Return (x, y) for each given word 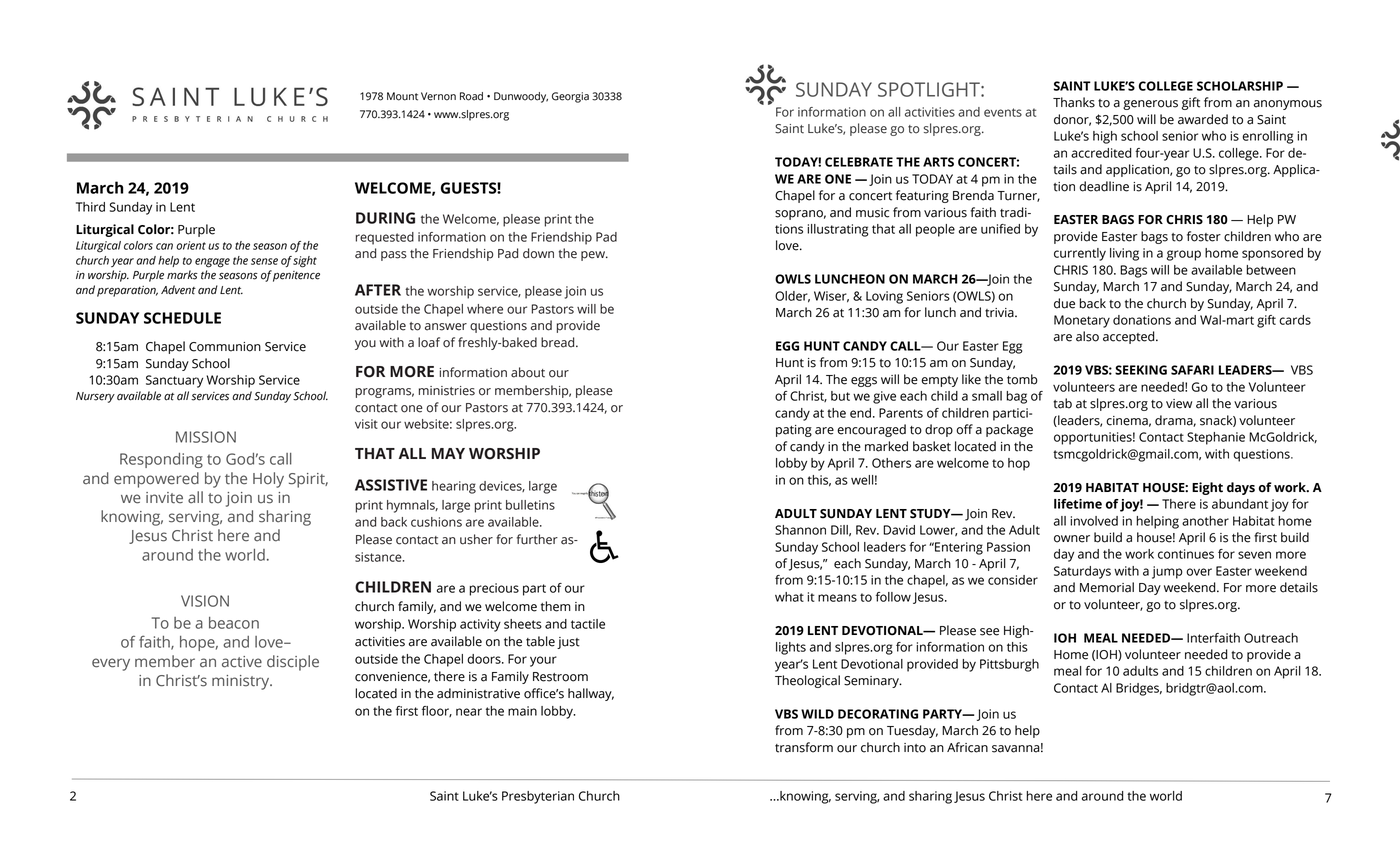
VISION (205, 601)
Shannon (800, 530)
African (967, 747)
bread (559, 342)
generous (1150, 105)
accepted (1130, 337)
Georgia (570, 97)
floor (437, 711)
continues (1186, 554)
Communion (225, 347)
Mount (402, 96)
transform (804, 747)
